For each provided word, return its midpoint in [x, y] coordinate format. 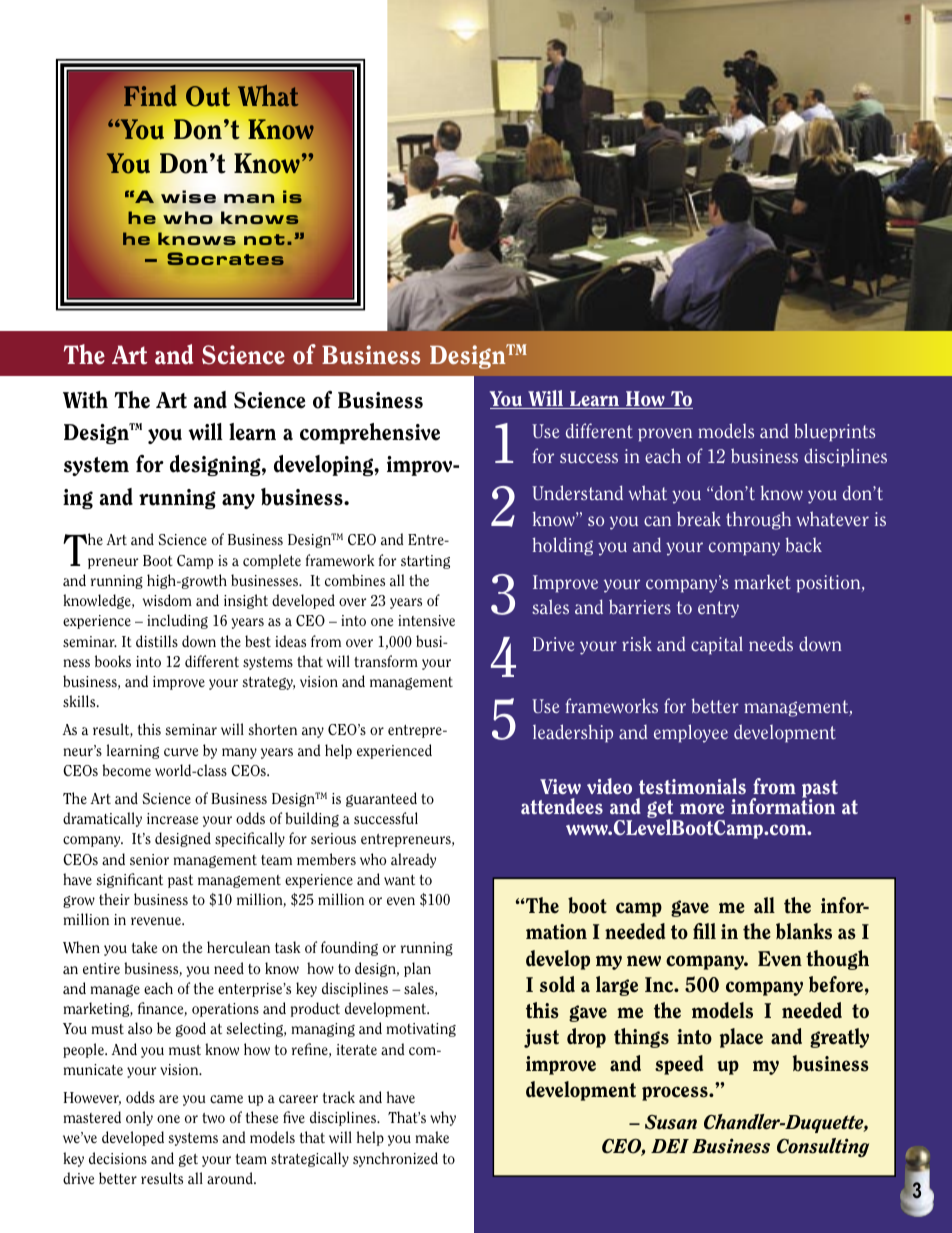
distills [157, 641]
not [264, 239]
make [432, 1137]
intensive [426, 620]
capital [717, 645]
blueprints [834, 432]
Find [150, 95]
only [139, 1118]
